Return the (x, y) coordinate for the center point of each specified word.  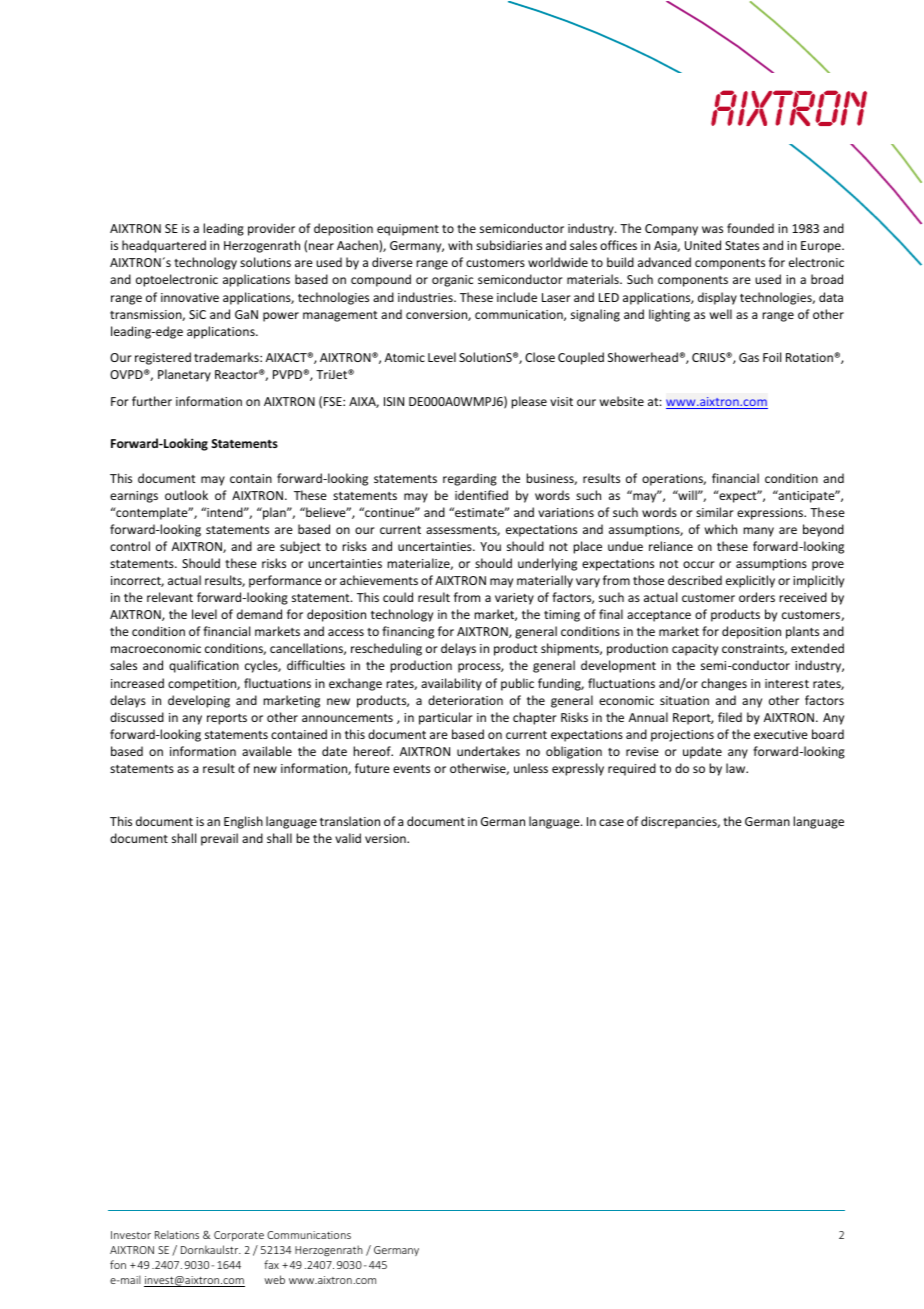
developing (199, 701)
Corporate (239, 1236)
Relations (177, 1234)
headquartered (164, 246)
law (737, 768)
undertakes (488, 751)
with (460, 245)
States (742, 245)
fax (271, 1264)
